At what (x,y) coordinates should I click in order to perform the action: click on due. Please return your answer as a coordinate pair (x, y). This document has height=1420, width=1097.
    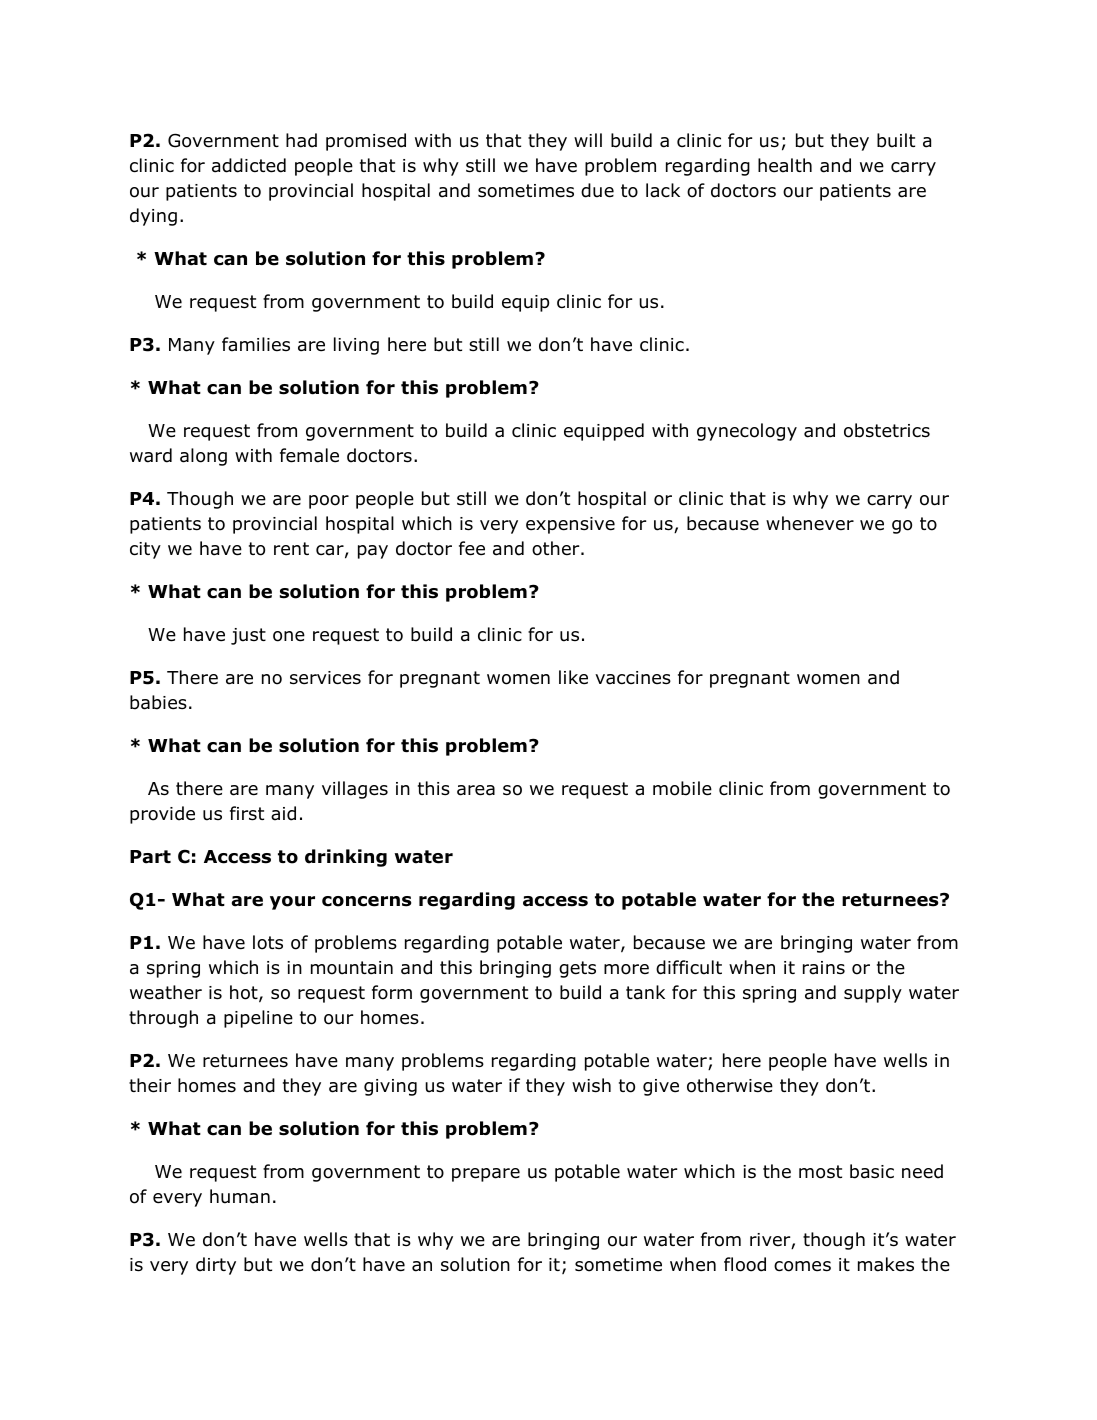
    Looking at the image, I should click on (597, 190).
